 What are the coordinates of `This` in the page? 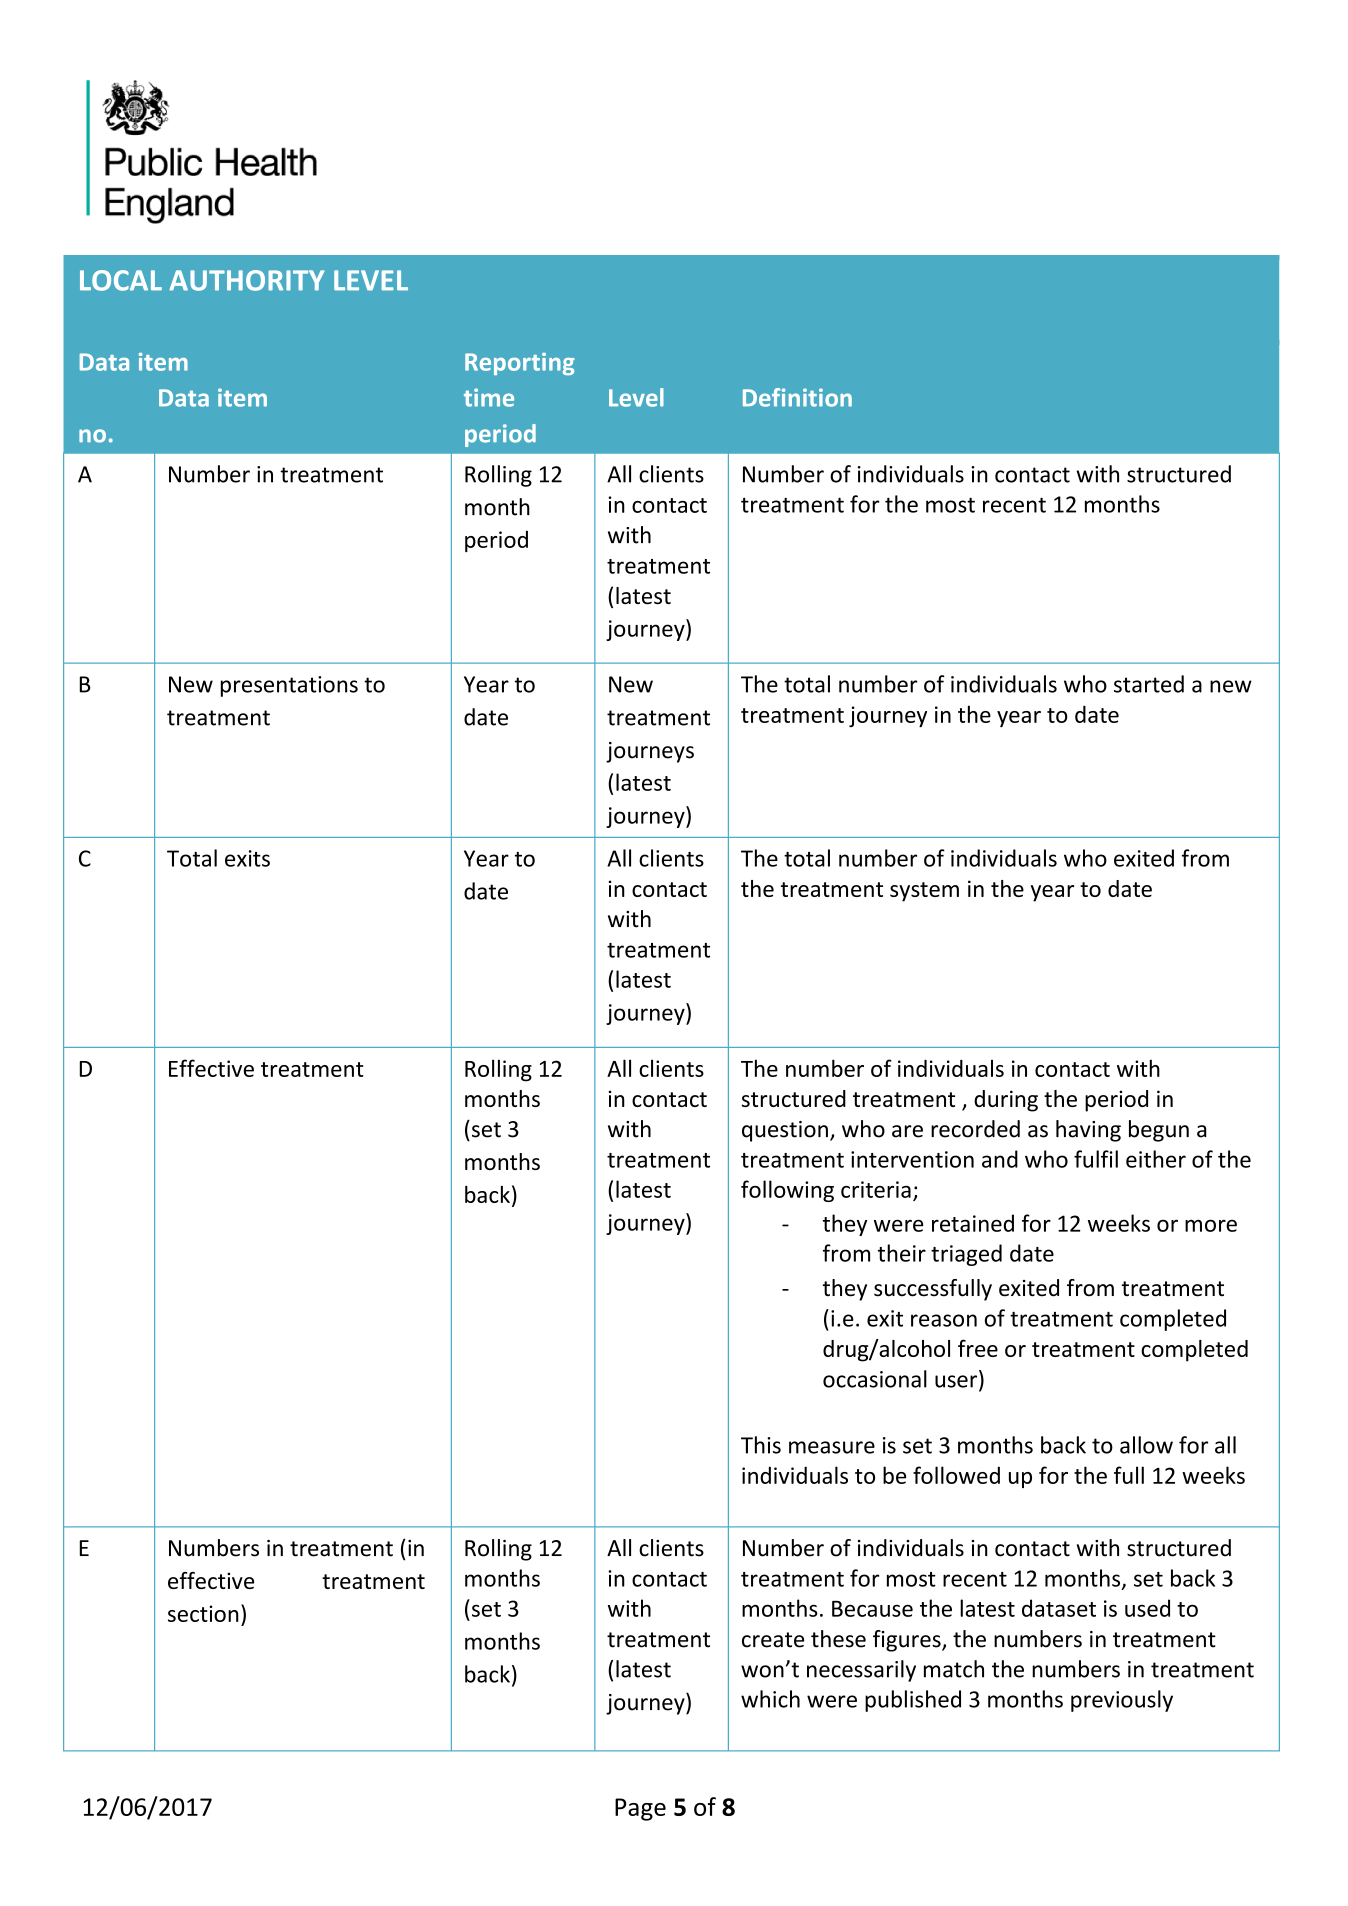 It's located at (761, 1445).
